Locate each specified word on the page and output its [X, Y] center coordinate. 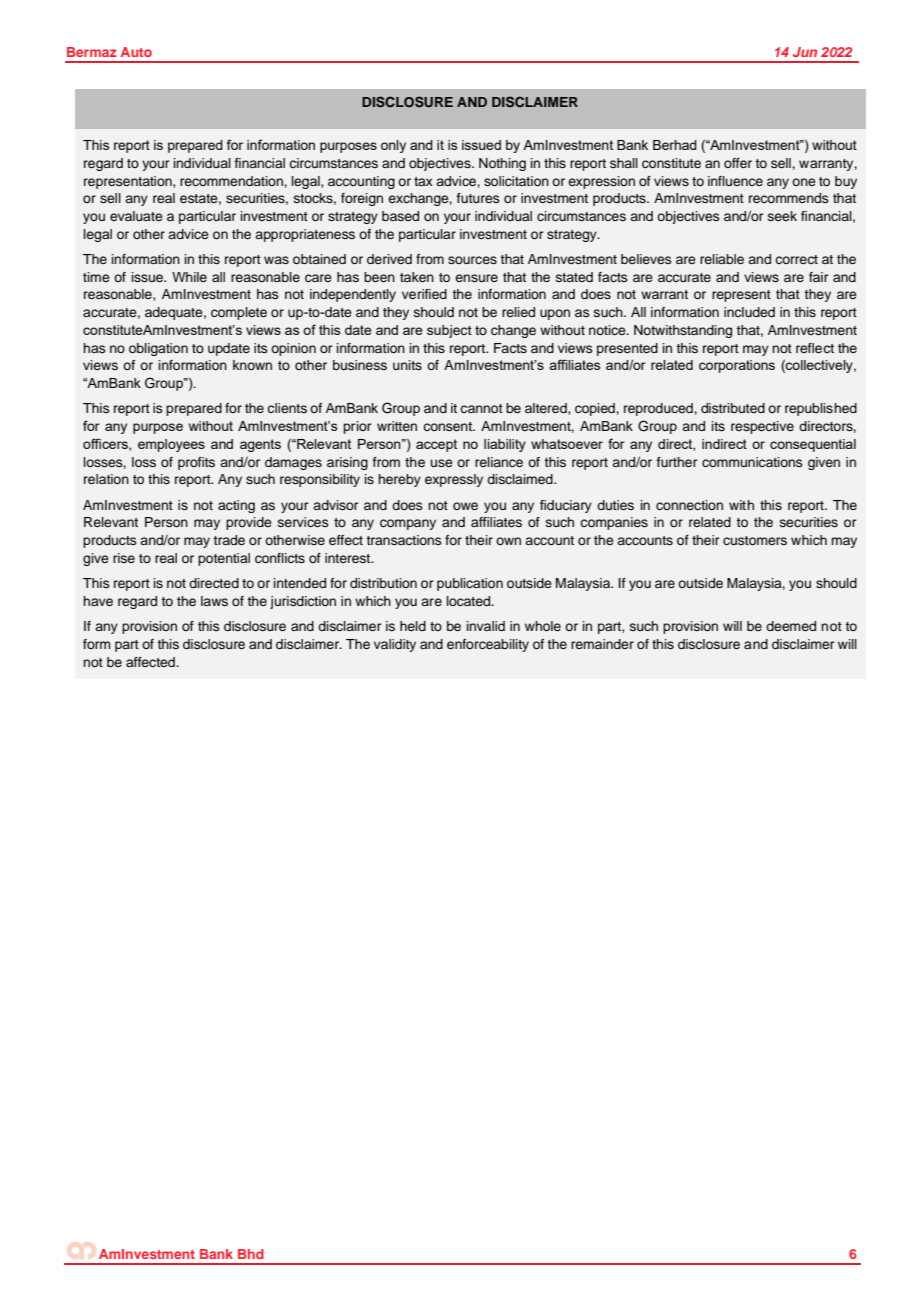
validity [395, 645]
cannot [481, 408]
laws [214, 601]
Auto [136, 52]
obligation [158, 349]
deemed [791, 626]
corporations [737, 366]
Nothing [502, 164]
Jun [805, 52]
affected [151, 662]
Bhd [251, 1254]
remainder [602, 644]
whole [543, 626]
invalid [486, 626]
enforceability [488, 645]
